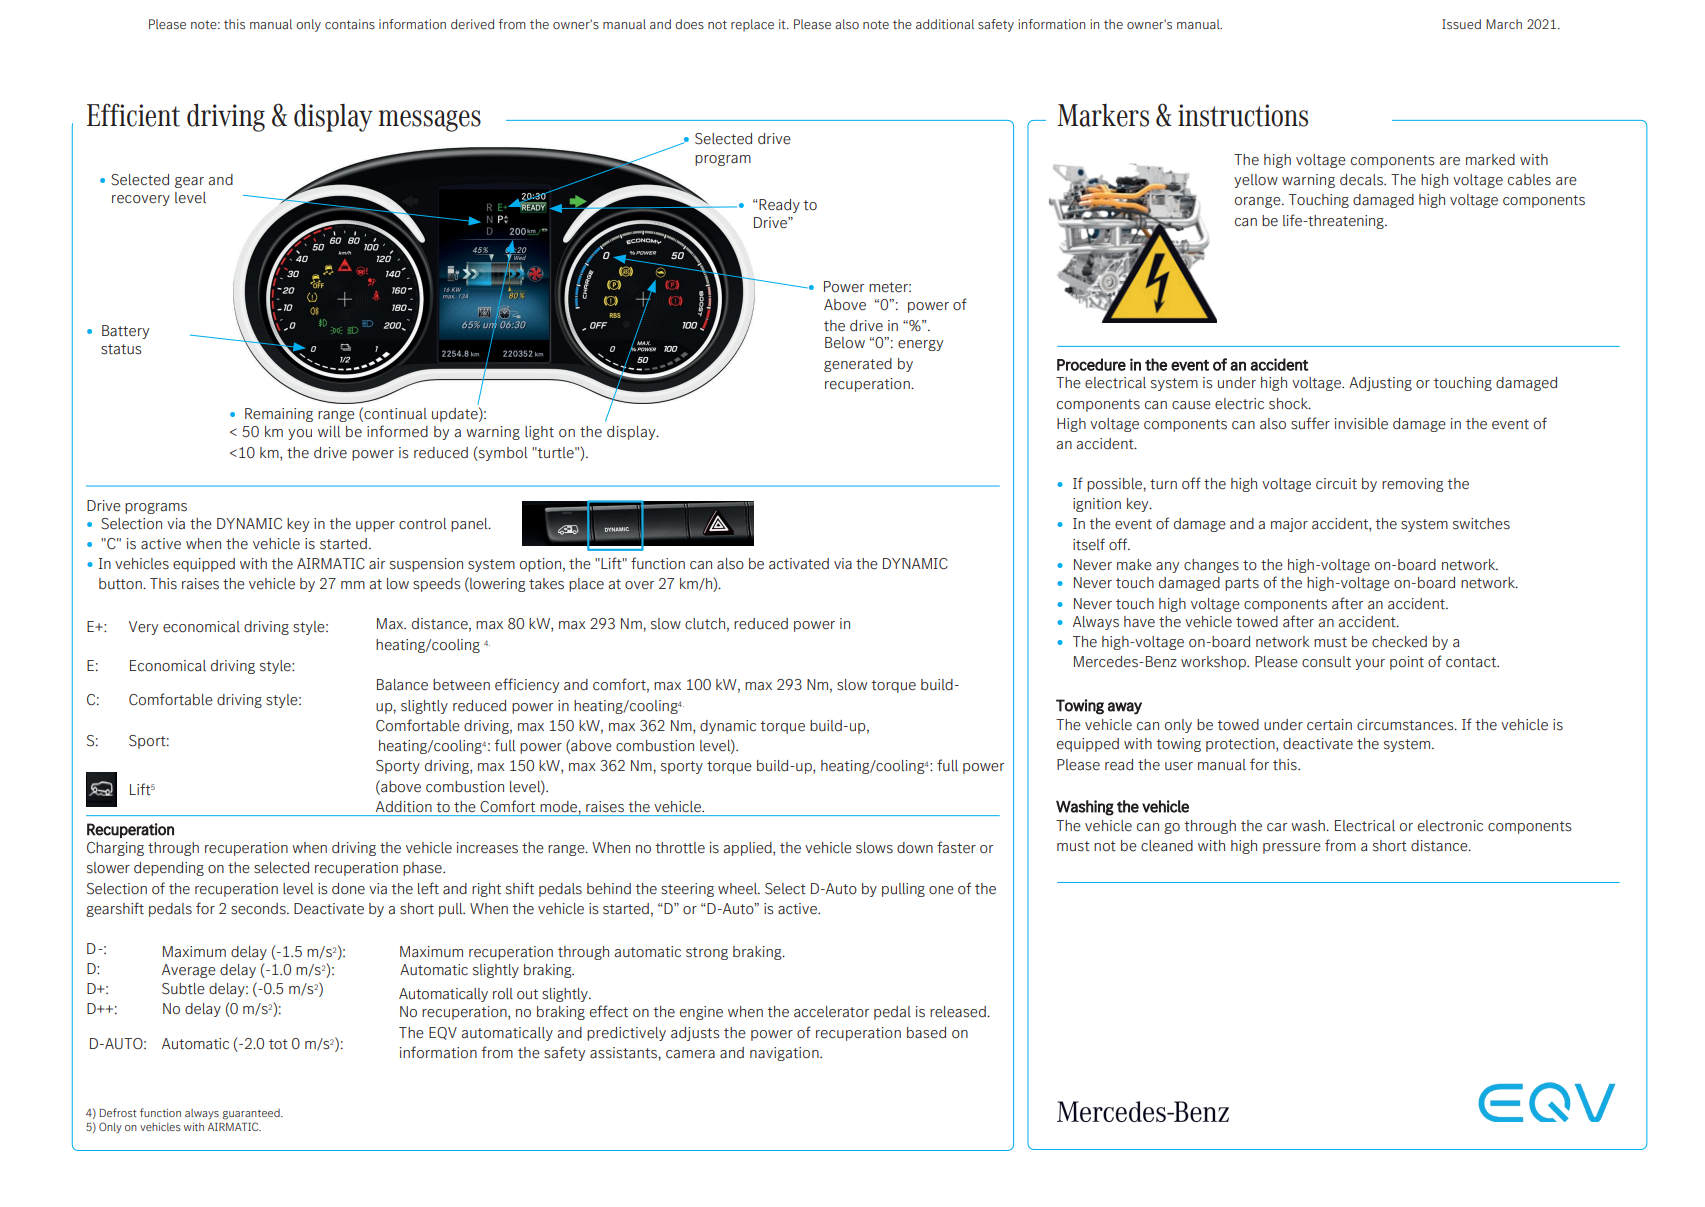 This image has height=1207, width=1705. I want to click on Remaining, so click(279, 415).
